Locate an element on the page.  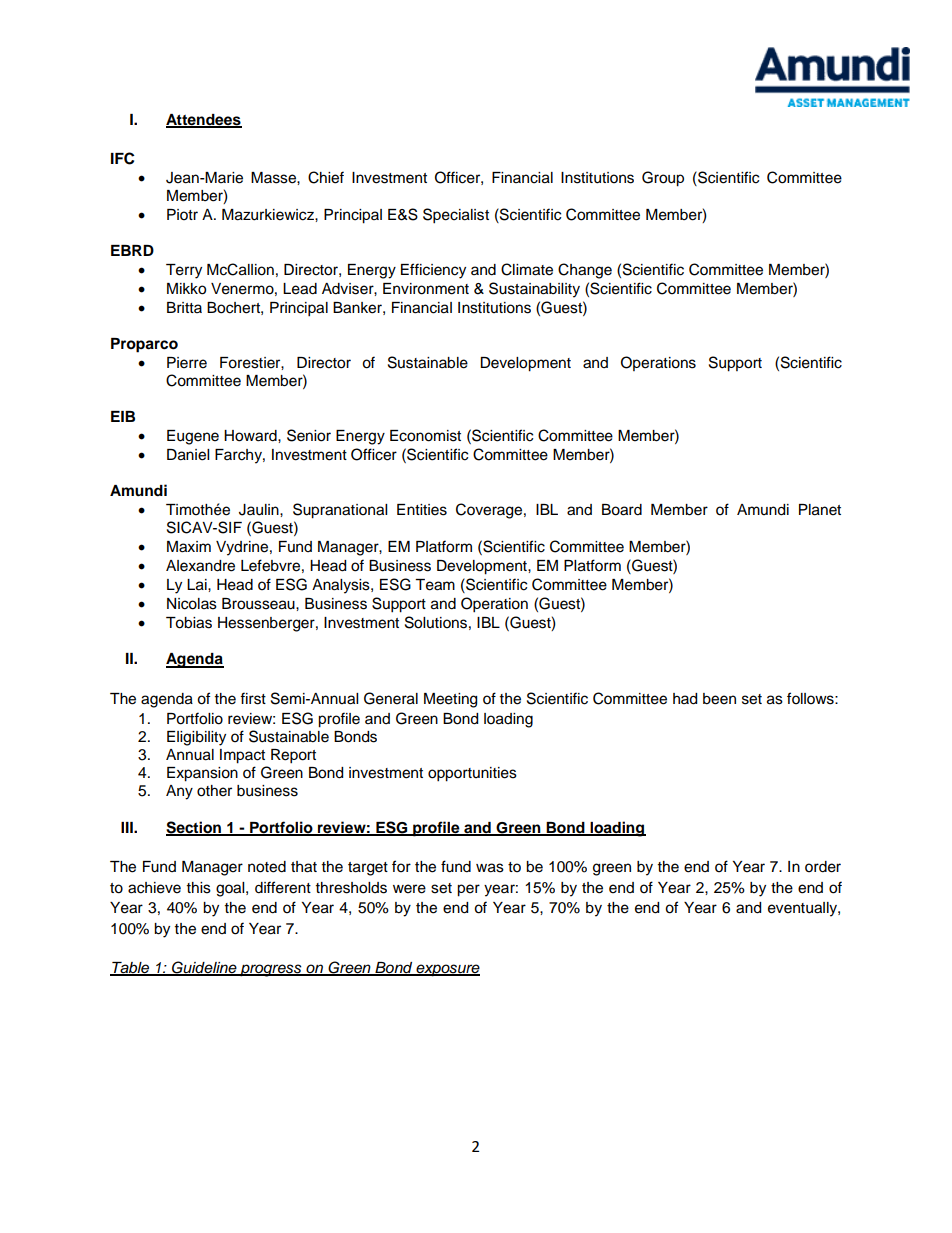
been is located at coordinates (719, 699).
